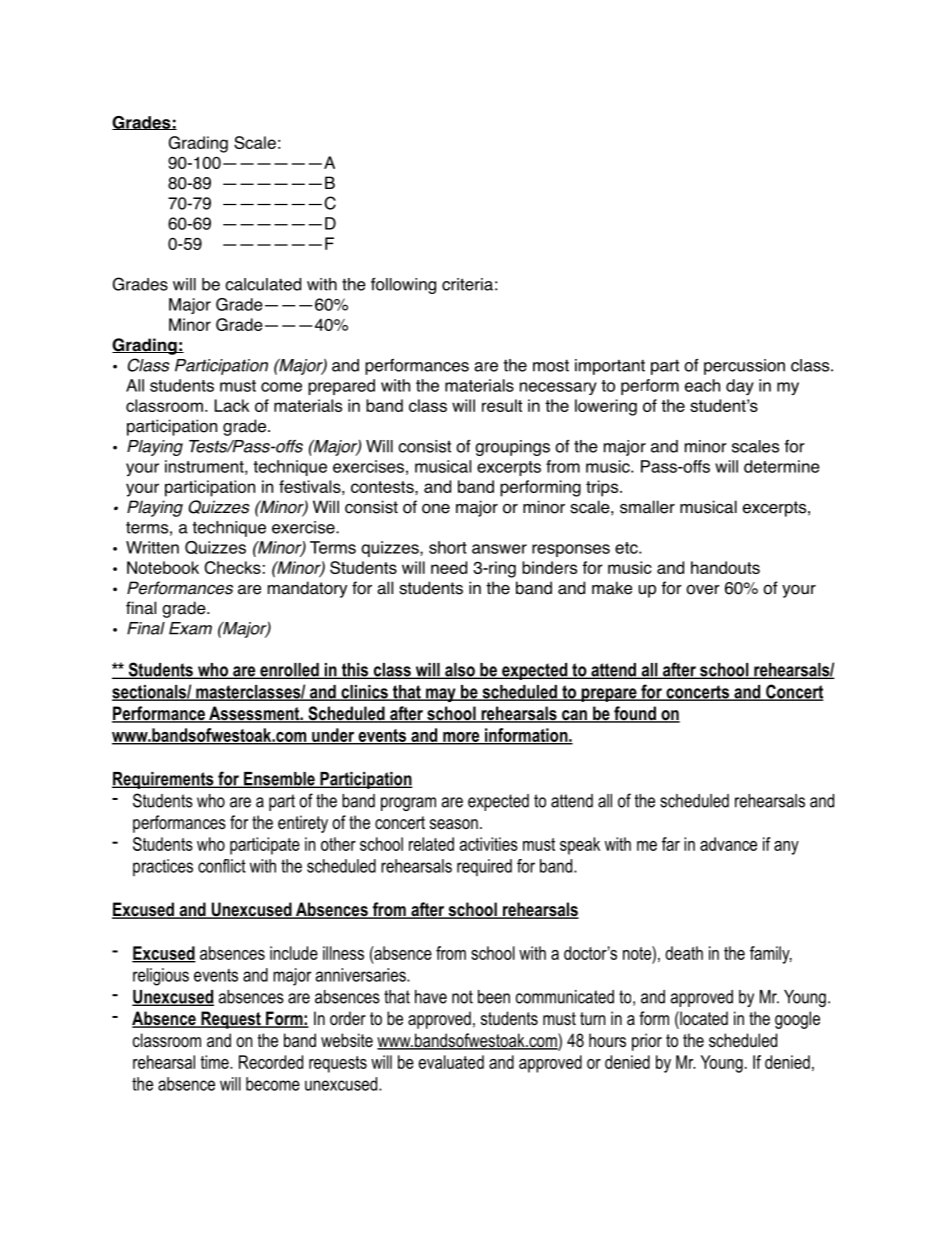 Image resolution: width=952 pixels, height=1233 pixels. I want to click on one, so click(436, 508).
